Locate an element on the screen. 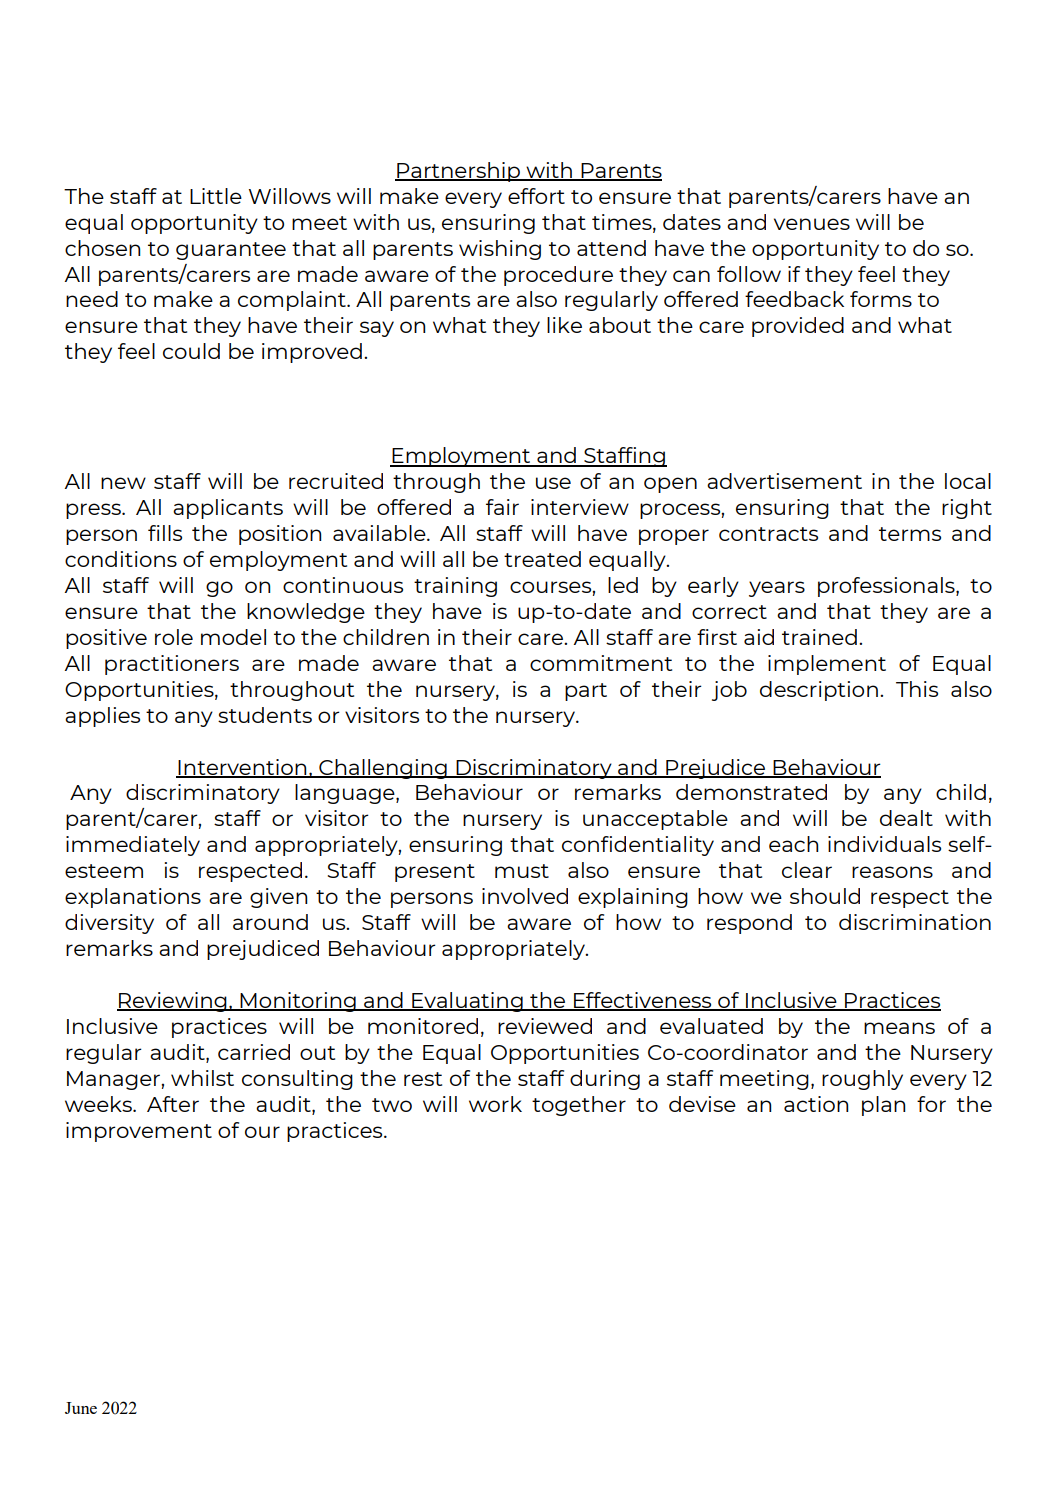  wishing is located at coordinates (500, 250).
